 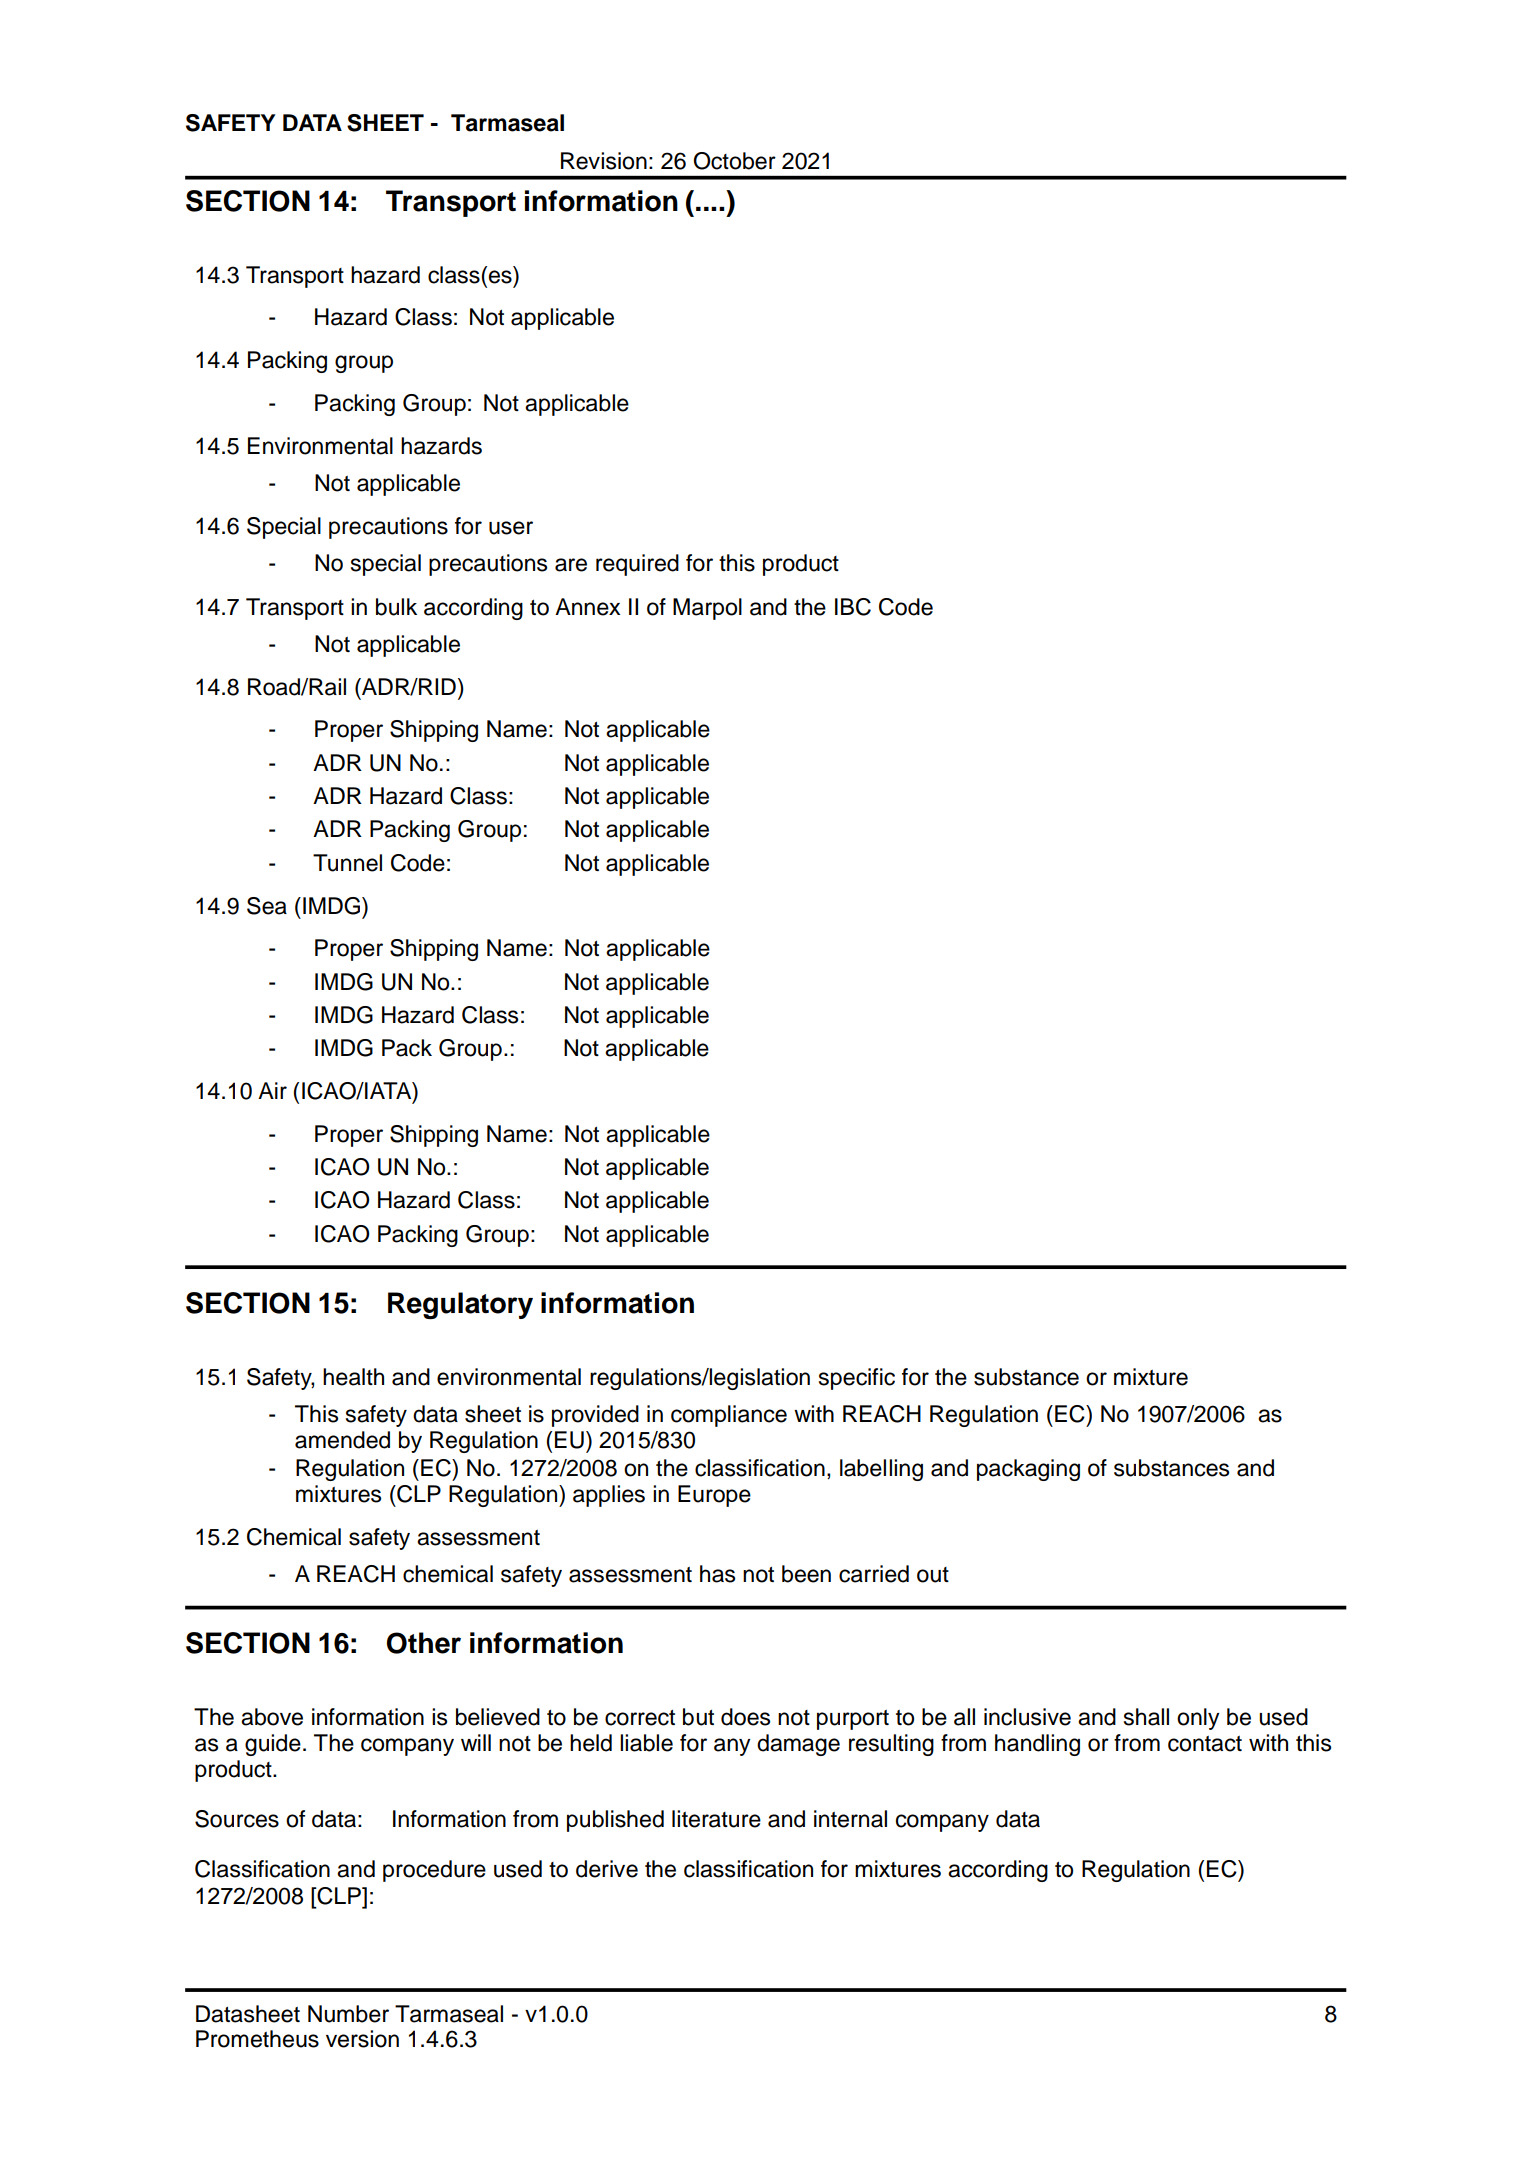 What do you see at coordinates (604, 161) in the screenshot?
I see `Revision` at bounding box center [604, 161].
